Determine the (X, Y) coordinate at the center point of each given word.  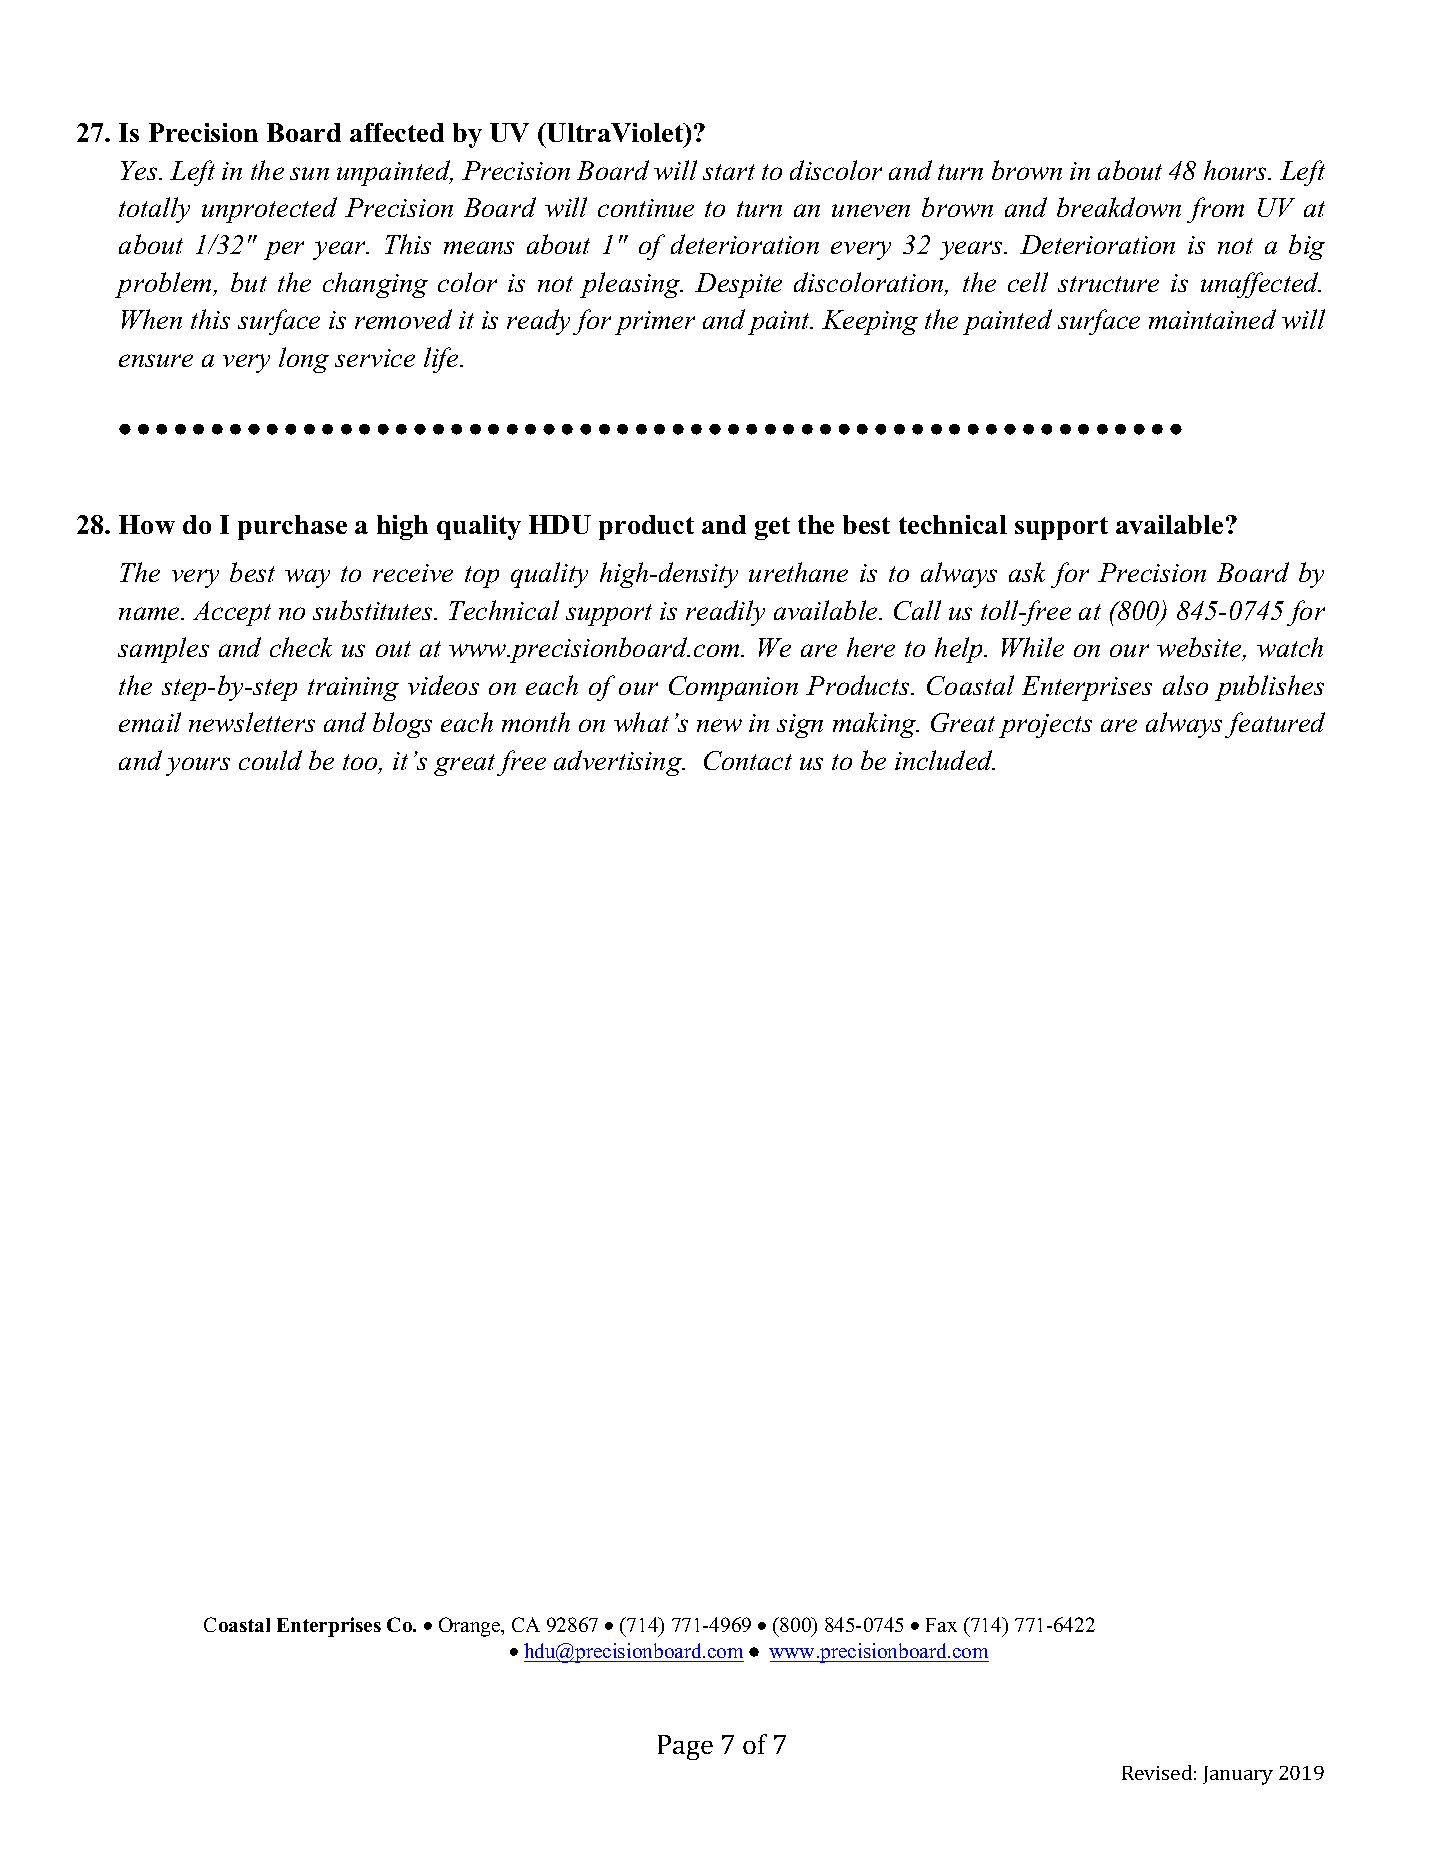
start (729, 172)
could (270, 760)
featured (1275, 725)
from (1215, 210)
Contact (748, 760)
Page (685, 1747)
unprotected (269, 210)
